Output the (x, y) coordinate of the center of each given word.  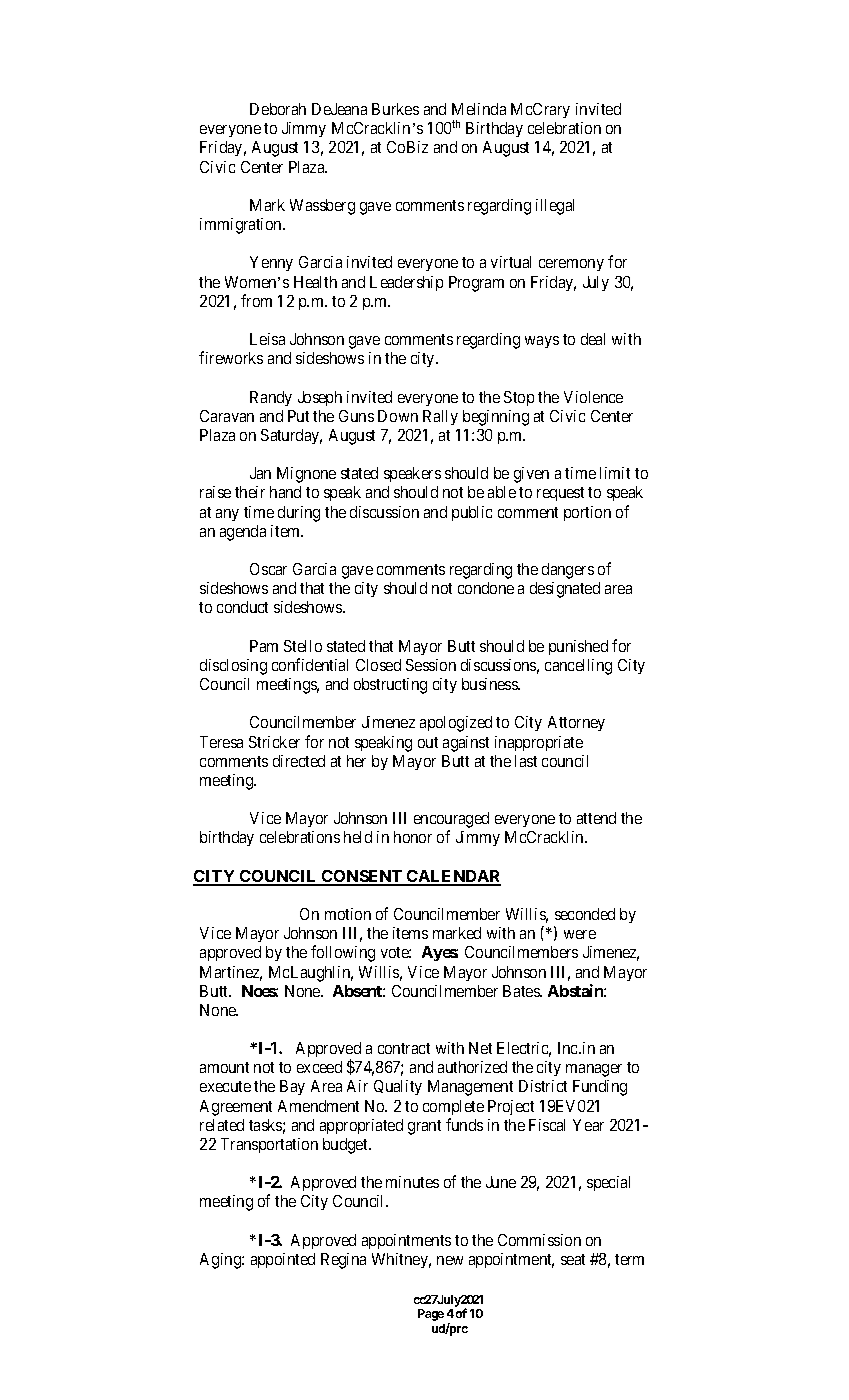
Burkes (395, 109)
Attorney (576, 723)
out (428, 742)
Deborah (278, 109)
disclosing (233, 667)
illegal (555, 207)
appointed (283, 1260)
